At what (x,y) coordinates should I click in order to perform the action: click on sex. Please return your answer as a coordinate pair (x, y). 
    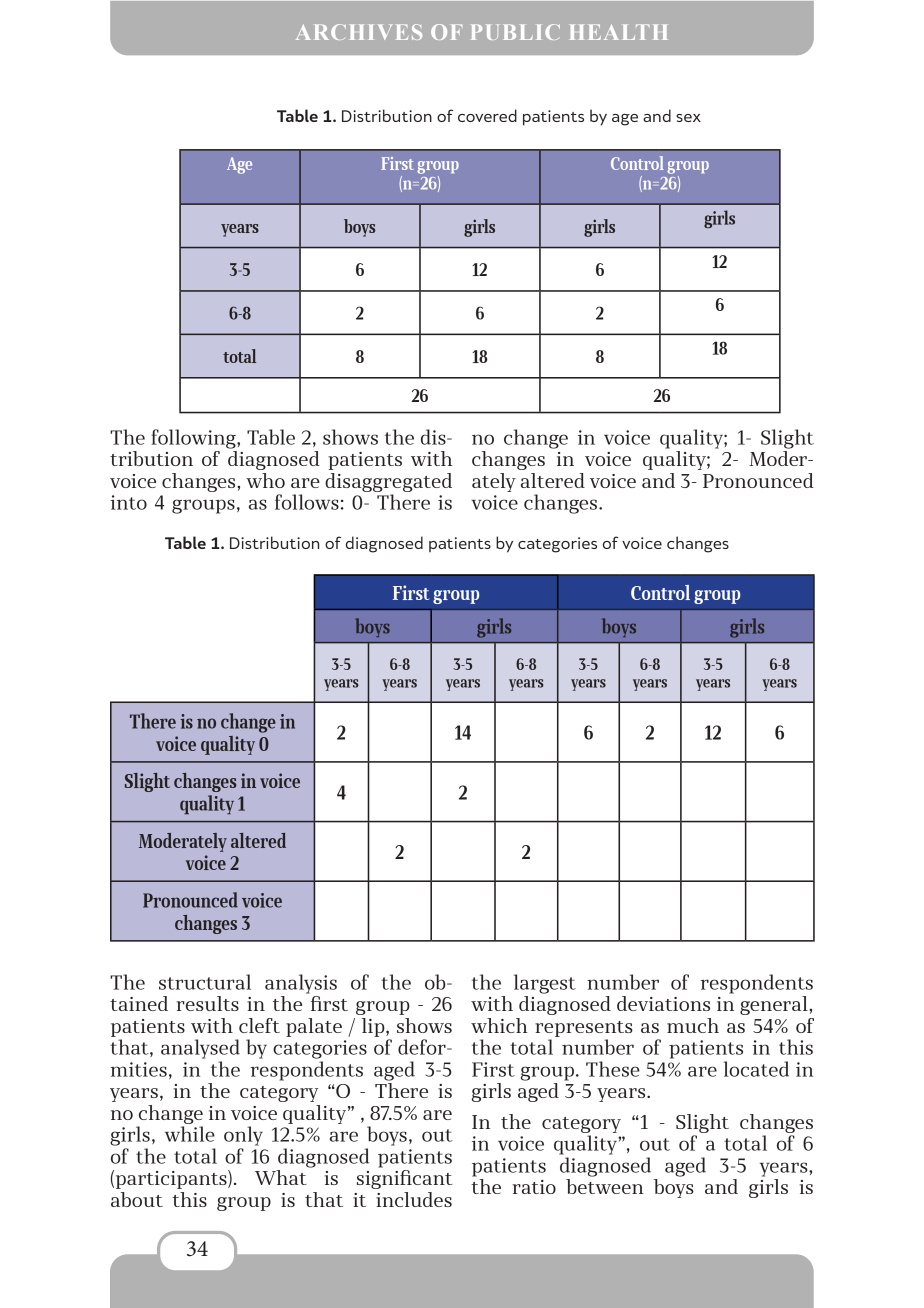
    Looking at the image, I should click on (688, 118).
